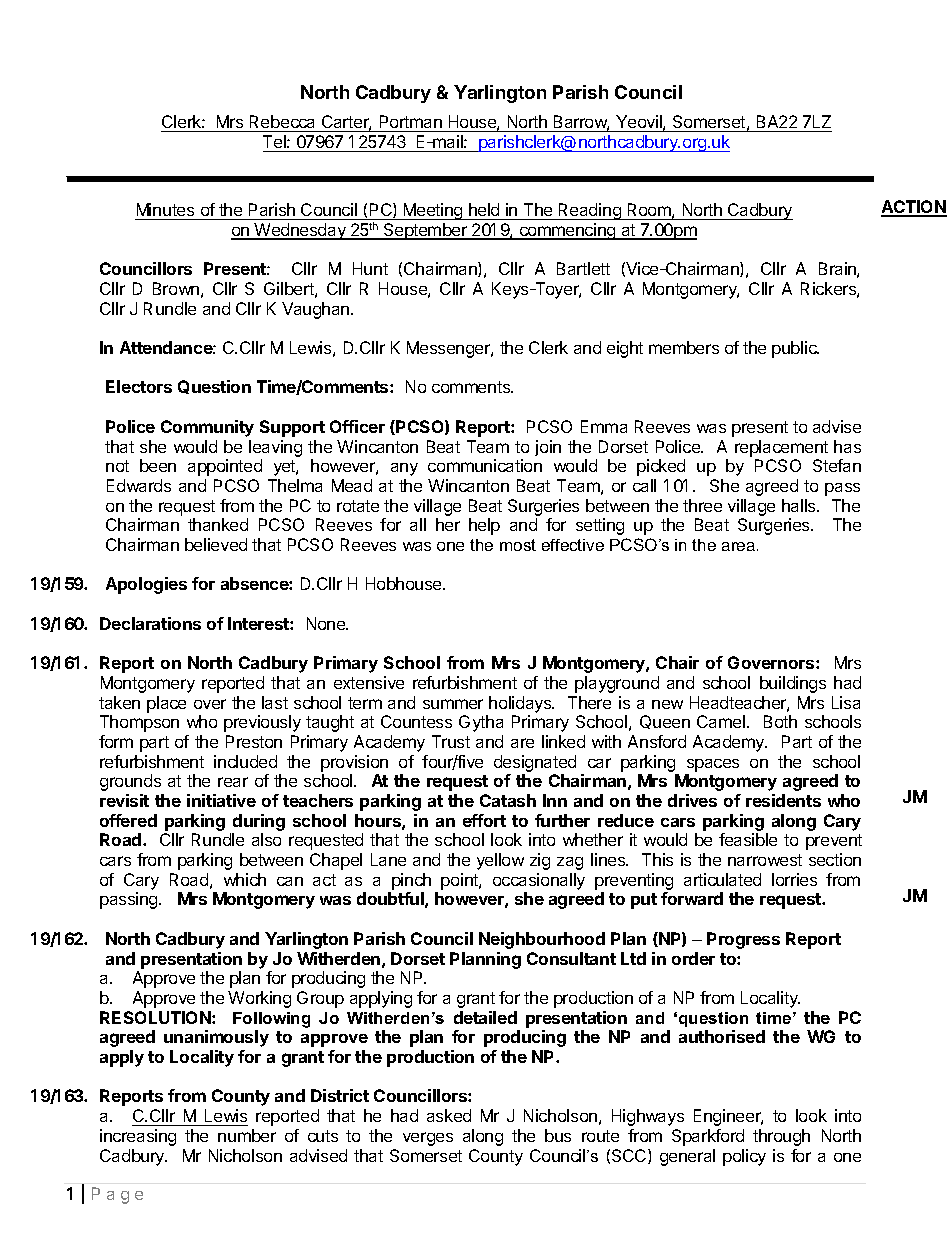  What do you see at coordinates (781, 1137) in the screenshot?
I see `through` at bounding box center [781, 1137].
